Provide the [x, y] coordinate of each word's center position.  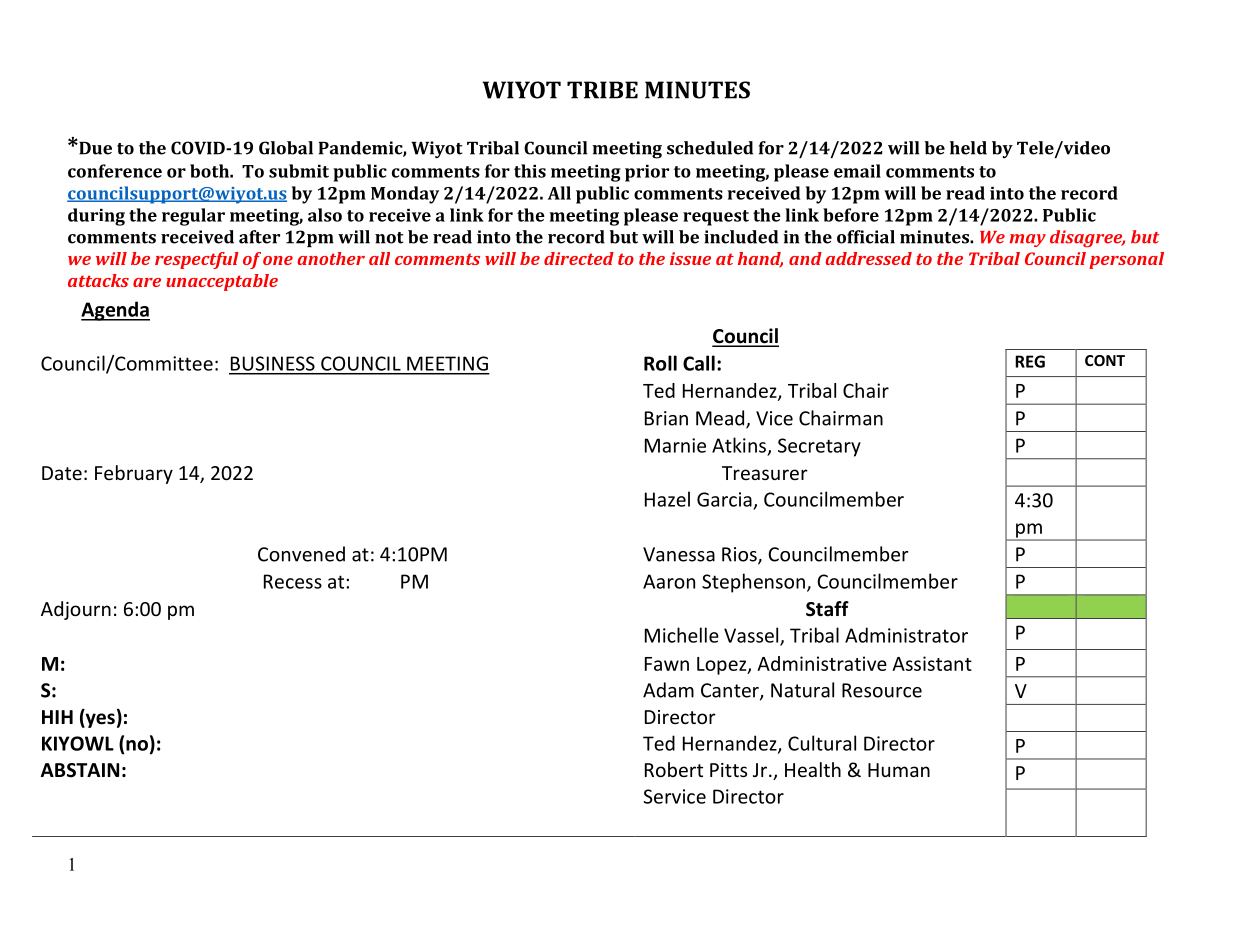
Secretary [819, 447]
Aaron [669, 581]
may [1028, 240]
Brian [666, 418]
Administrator [906, 635]
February [134, 474]
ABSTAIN [80, 770]
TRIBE [602, 90]
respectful [197, 260]
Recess [293, 581]
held [968, 148]
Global [286, 148]
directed [579, 258]
